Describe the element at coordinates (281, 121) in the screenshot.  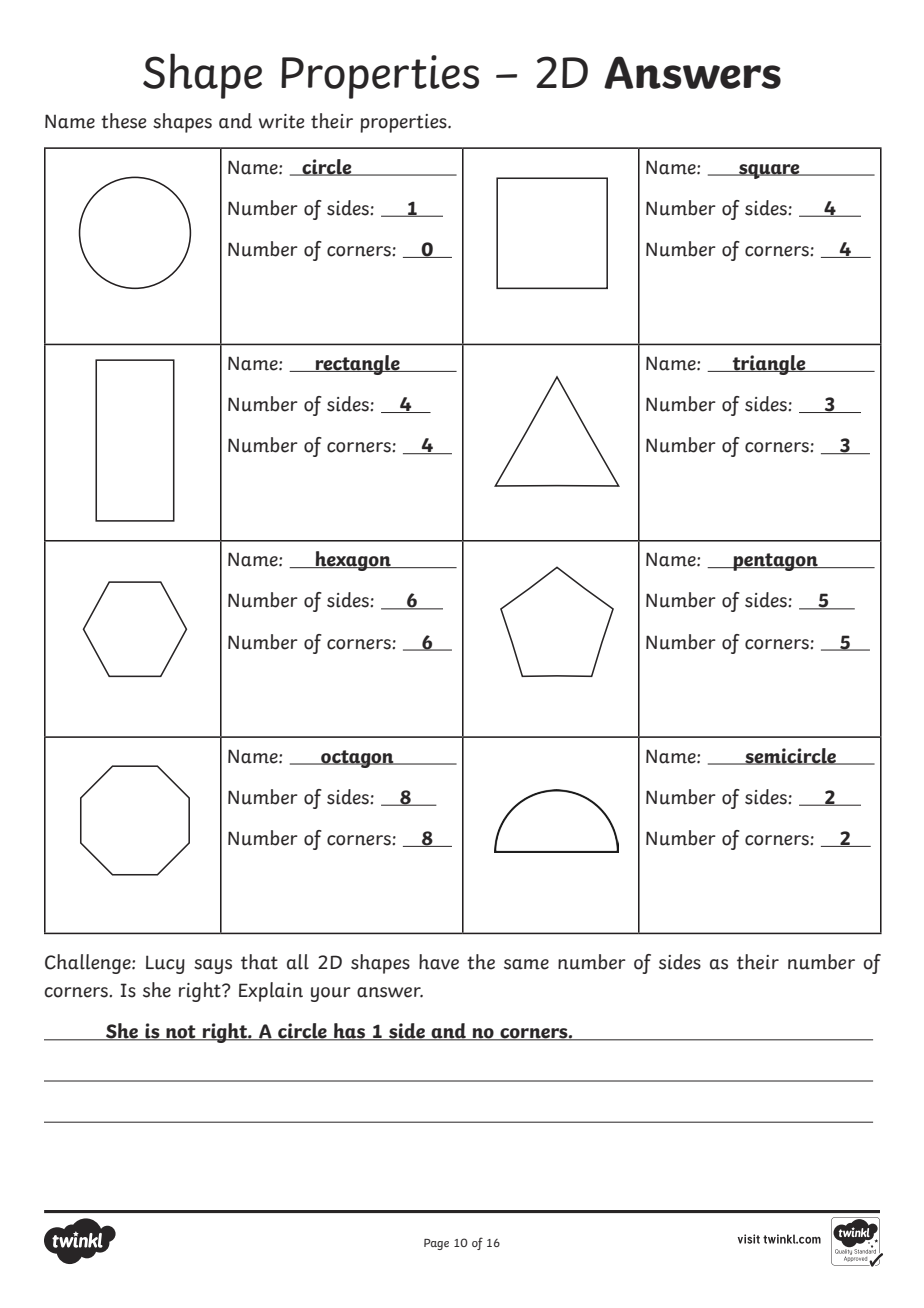
I see `write` at that location.
